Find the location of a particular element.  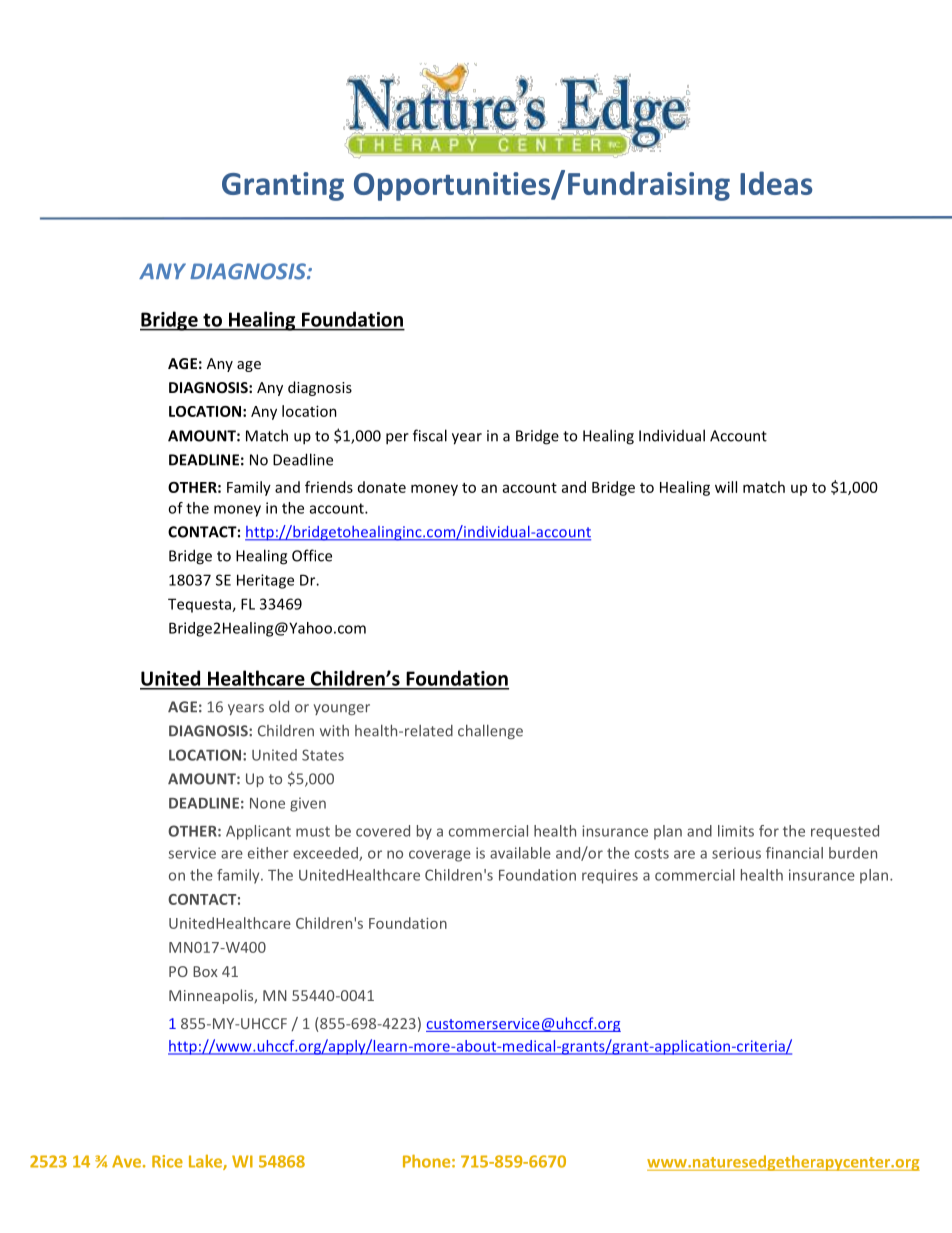

for is located at coordinates (769, 831).
